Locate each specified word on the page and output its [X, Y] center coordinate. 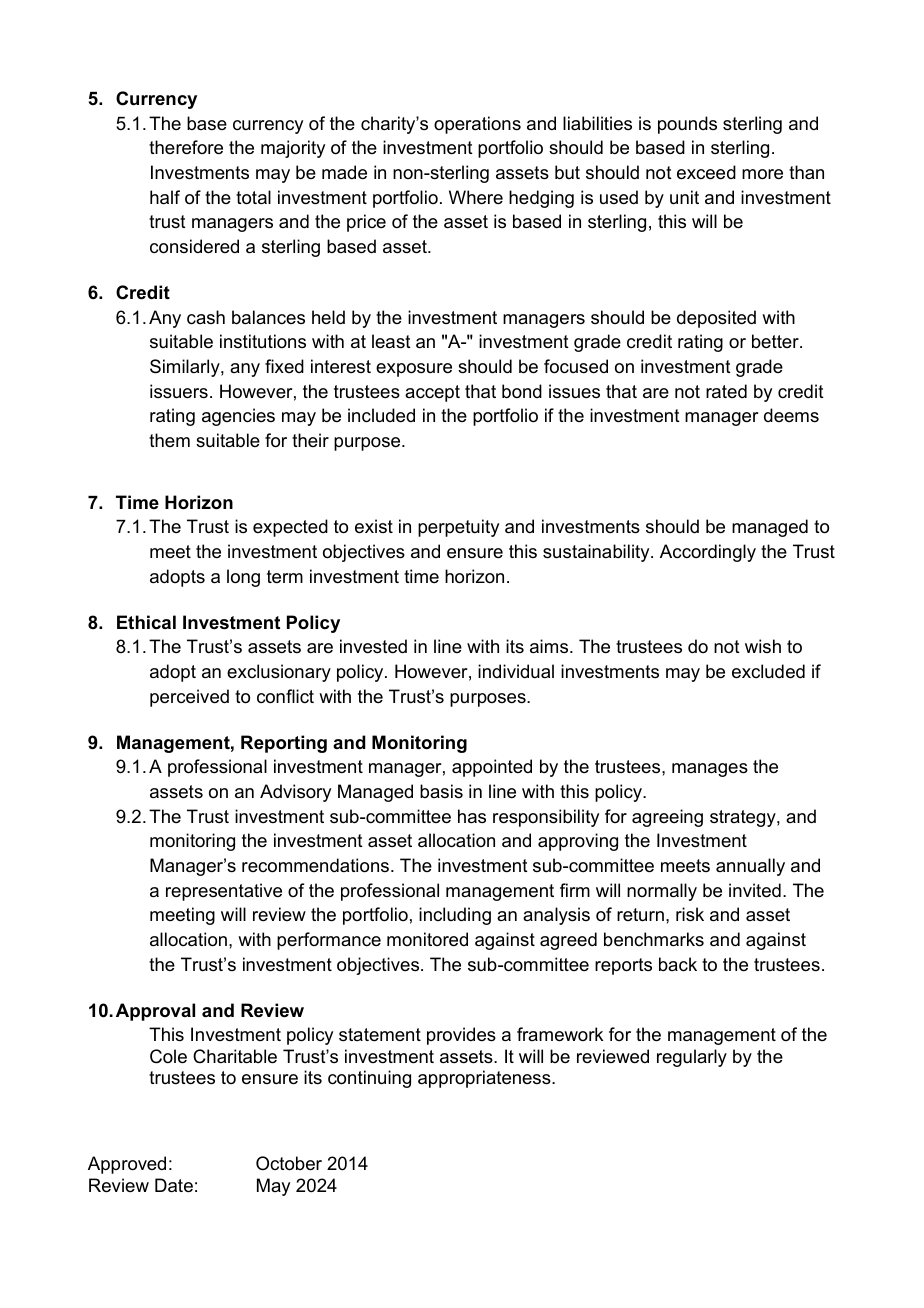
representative [224, 892]
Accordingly [708, 553]
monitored [427, 939]
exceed [706, 172]
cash [206, 317]
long [243, 578]
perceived [189, 698]
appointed [492, 768]
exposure [414, 370]
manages [710, 770]
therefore [186, 147]
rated [726, 391]
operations [477, 125]
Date [174, 1185]
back [678, 964]
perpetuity [458, 528]
